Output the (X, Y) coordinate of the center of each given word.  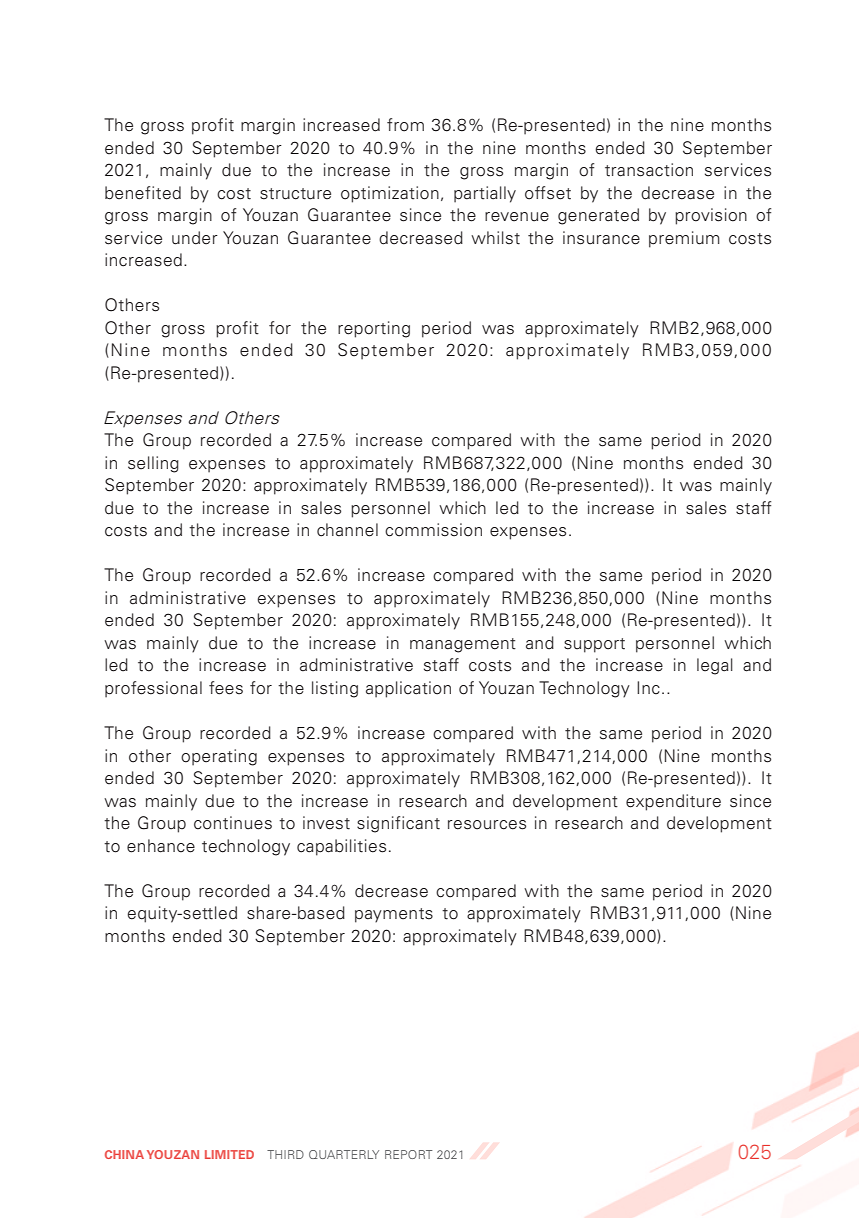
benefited (143, 193)
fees (226, 688)
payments (394, 915)
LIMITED (229, 1154)
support (594, 645)
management (463, 645)
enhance (161, 846)
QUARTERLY (344, 1154)
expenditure (673, 802)
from (405, 125)
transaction (649, 170)
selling (153, 464)
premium (684, 239)
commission (433, 530)
